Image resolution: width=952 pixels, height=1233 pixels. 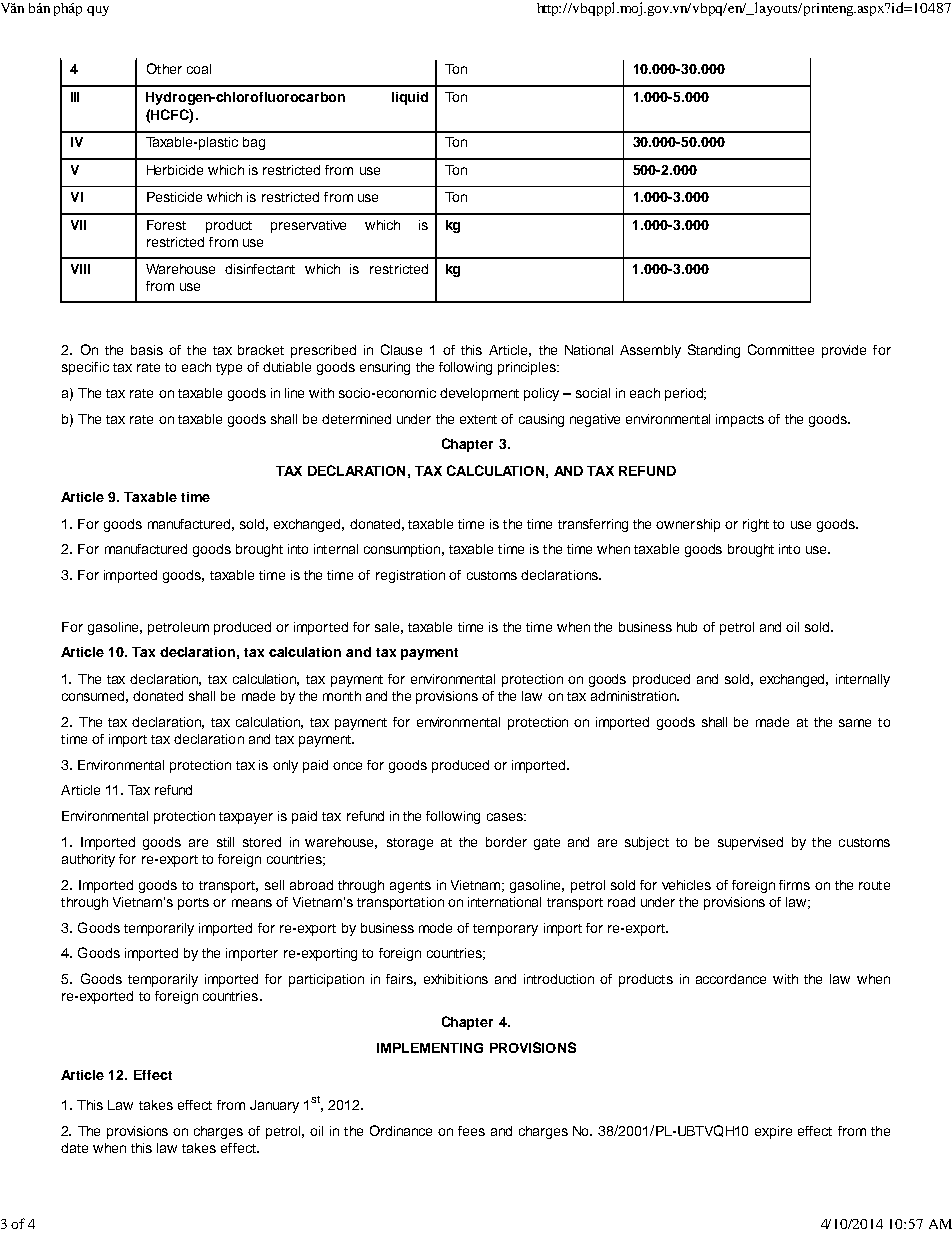 I want to click on development, so click(x=479, y=394).
